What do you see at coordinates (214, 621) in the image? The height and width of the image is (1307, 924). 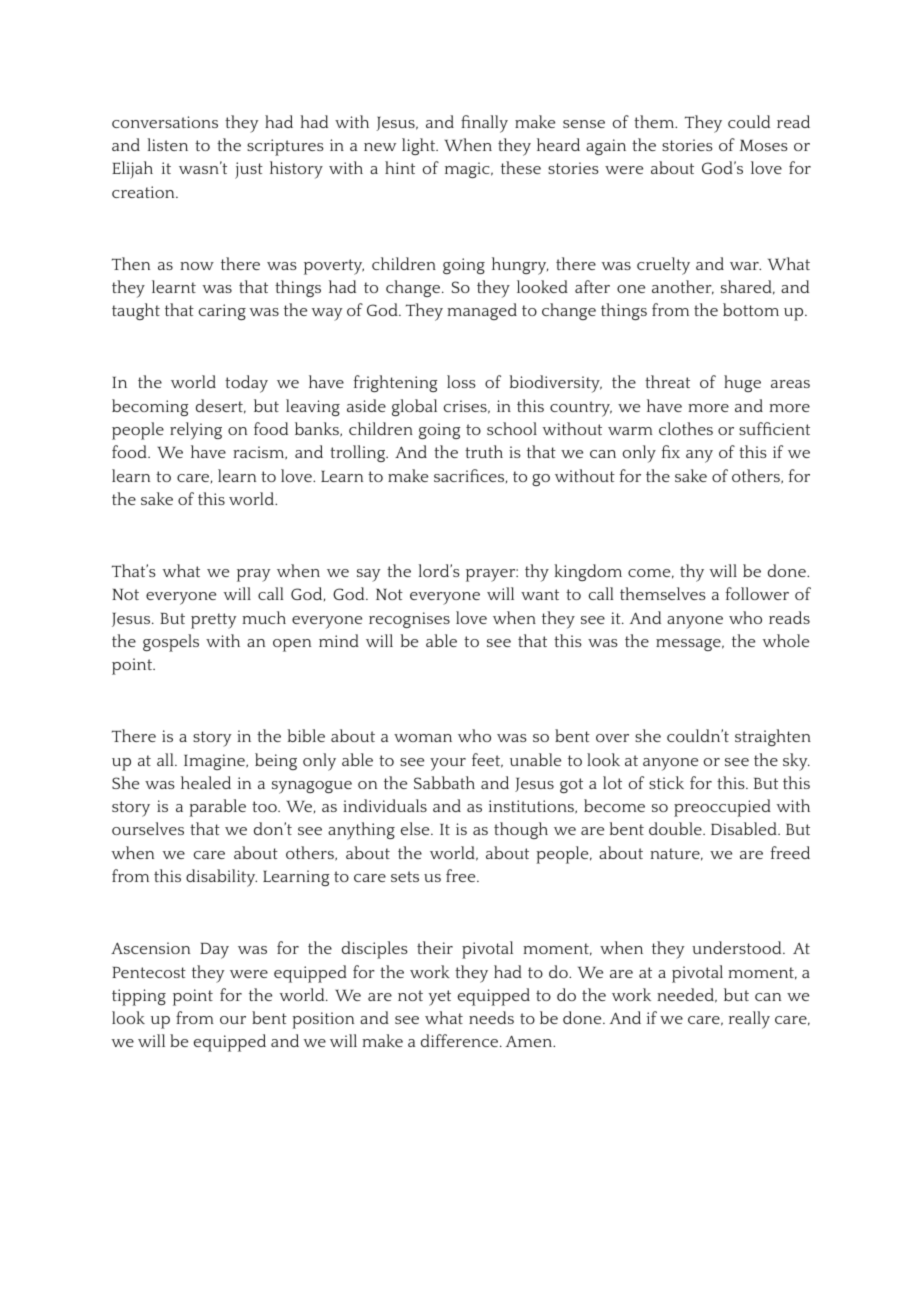 I see `pretty` at bounding box center [214, 621].
